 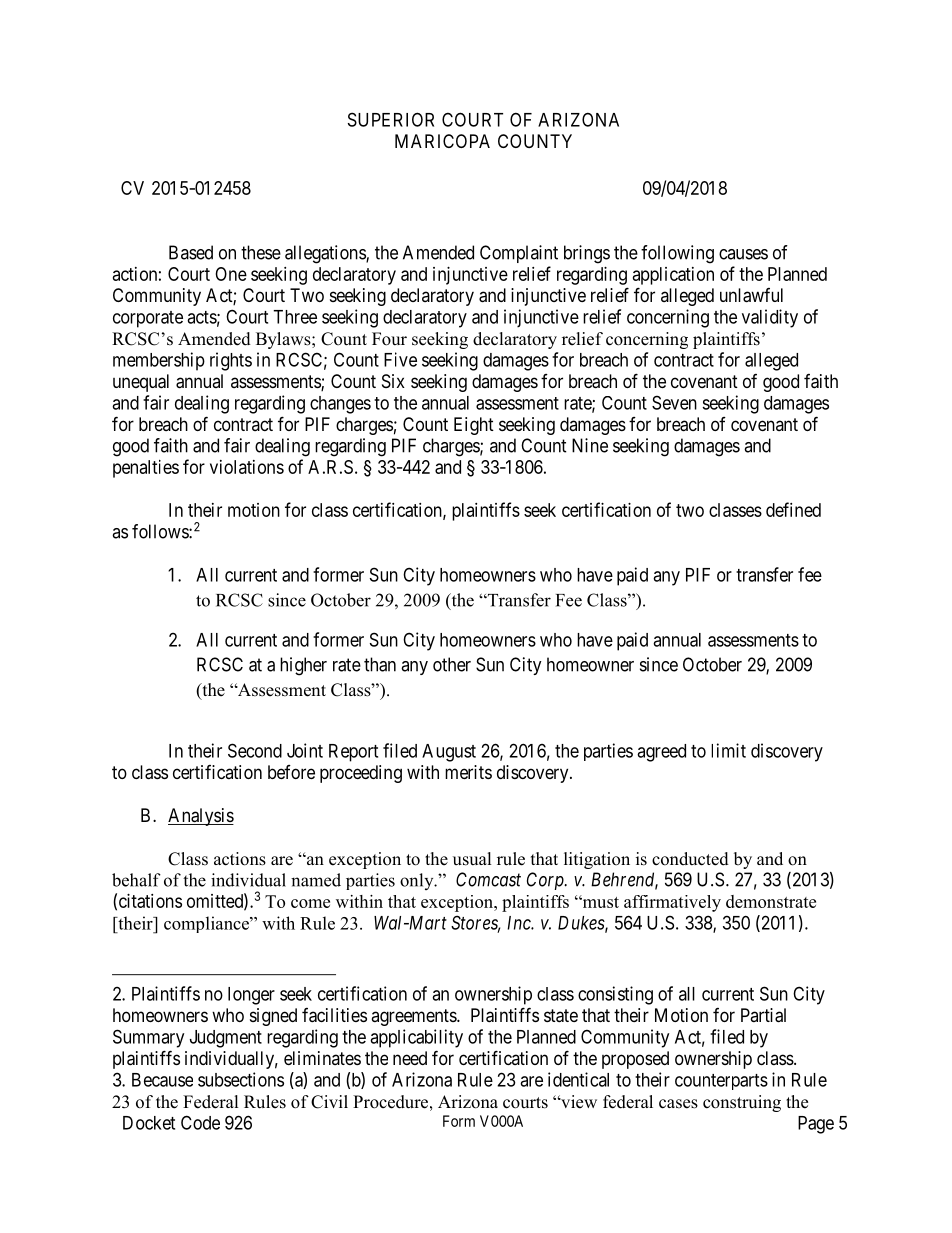 I want to click on Based, so click(x=191, y=252).
